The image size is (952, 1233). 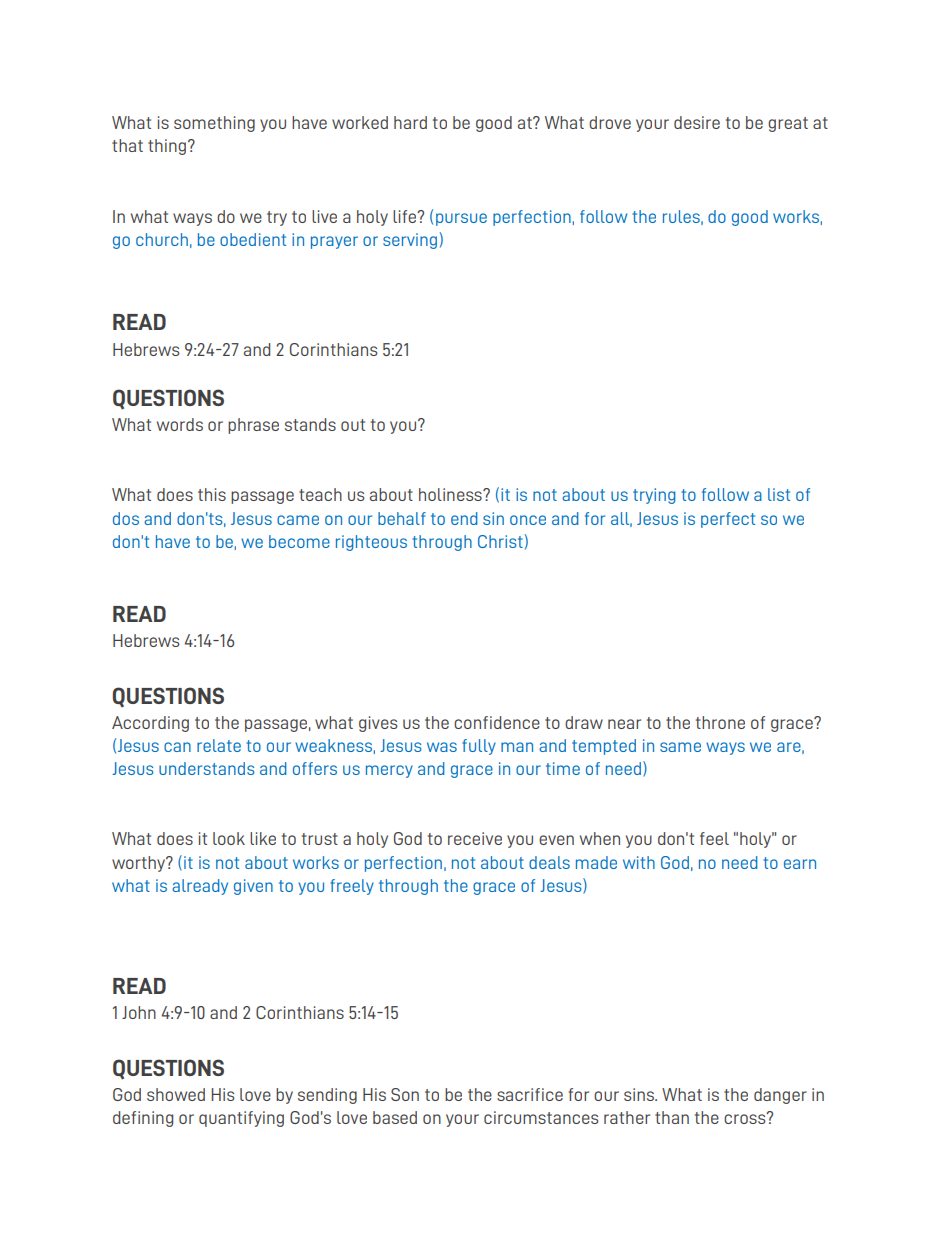 What do you see at coordinates (176, 1094) in the image?
I see `showed` at bounding box center [176, 1094].
